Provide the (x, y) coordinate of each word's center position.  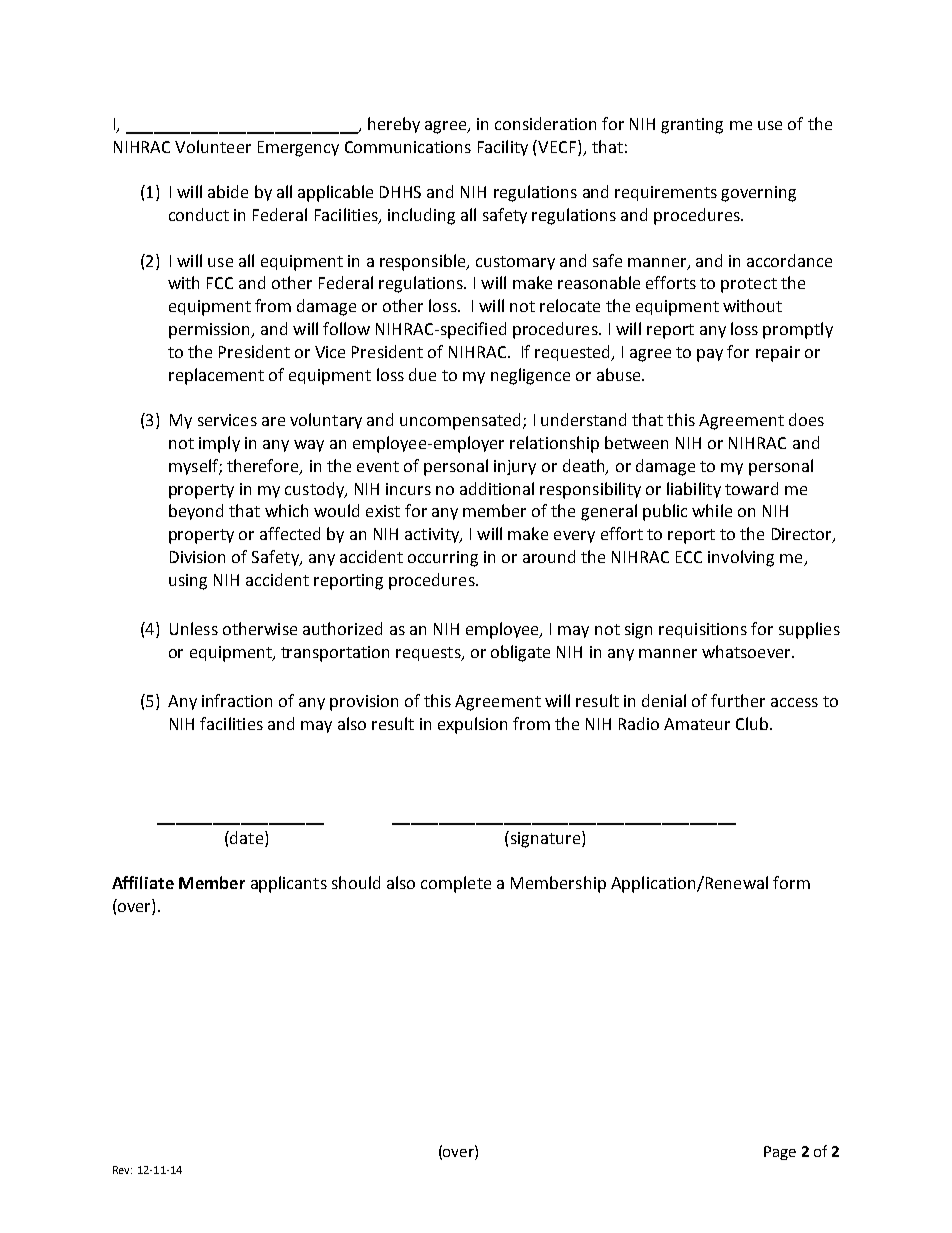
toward (751, 488)
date (247, 837)
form (791, 882)
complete (456, 884)
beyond (196, 512)
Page (780, 1153)
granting (692, 126)
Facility (503, 148)
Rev (122, 1170)
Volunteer (213, 146)
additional (497, 488)
